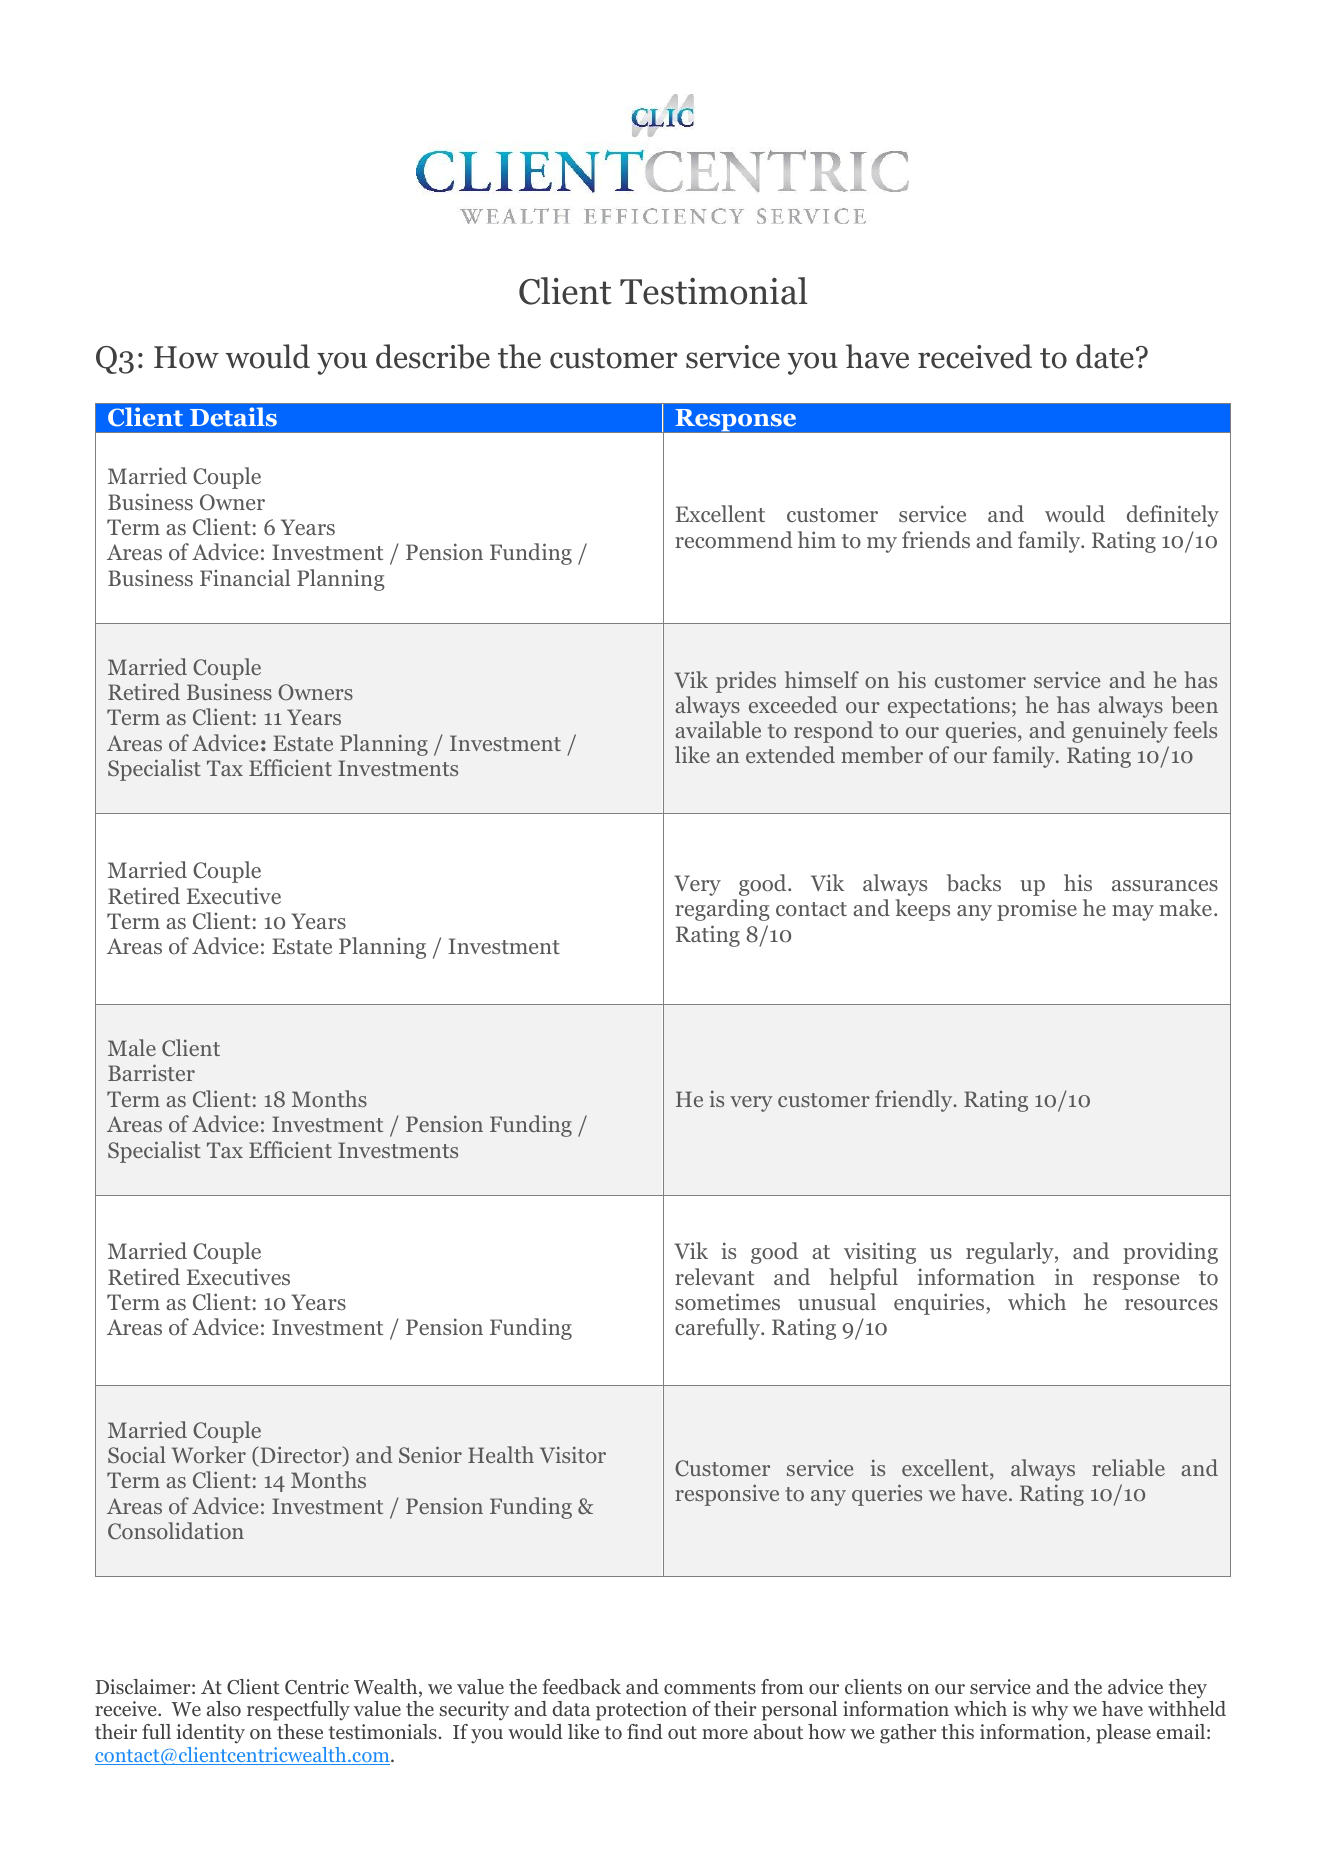  What do you see at coordinates (1170, 1253) in the page?
I see `providing` at bounding box center [1170, 1253].
